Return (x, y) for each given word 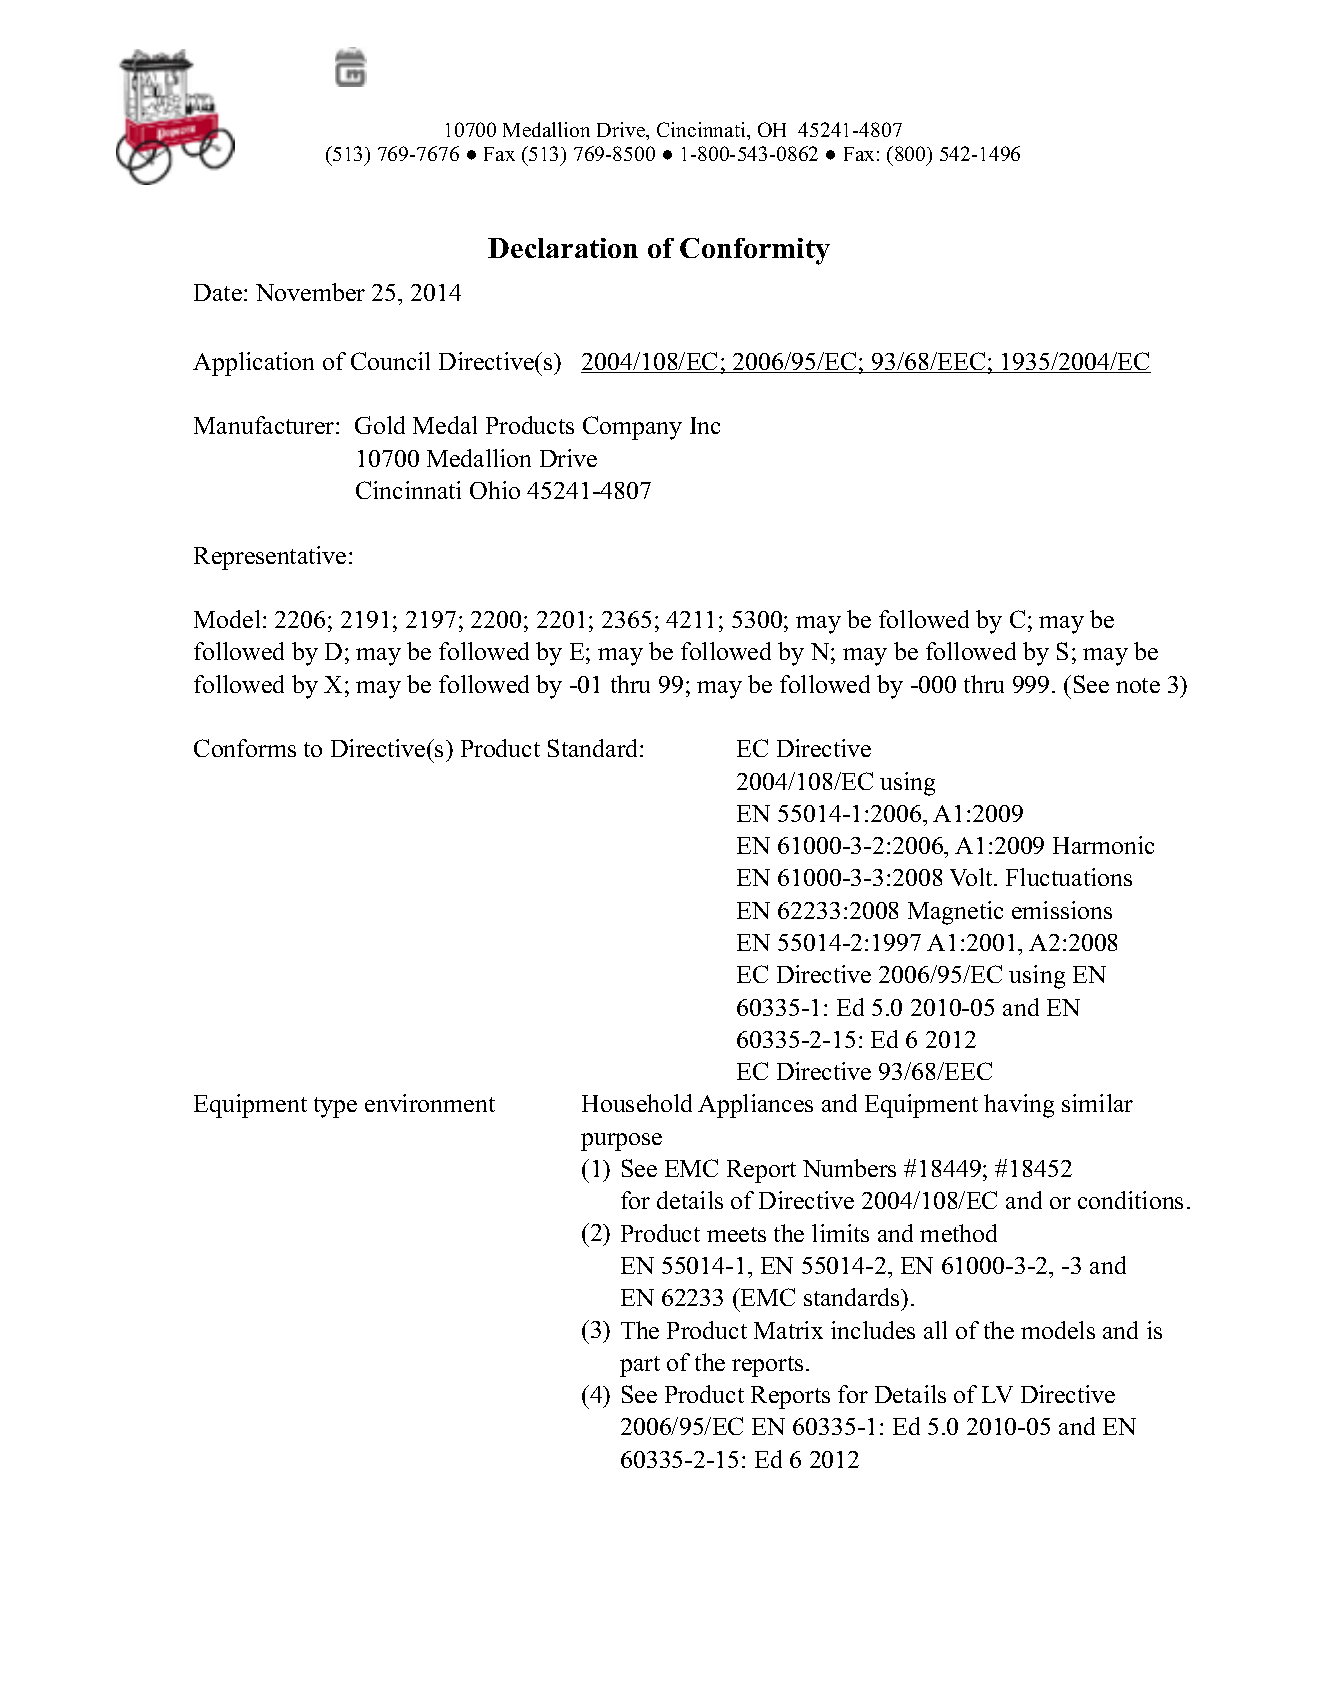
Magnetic (955, 913)
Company (632, 428)
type (335, 1107)
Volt (972, 877)
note (1138, 685)
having (1019, 1106)
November (310, 292)
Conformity (755, 251)
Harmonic (1103, 845)
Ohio (495, 490)
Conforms (245, 748)
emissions (1062, 910)
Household (637, 1103)
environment (430, 1103)
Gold (380, 425)
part (640, 1366)
